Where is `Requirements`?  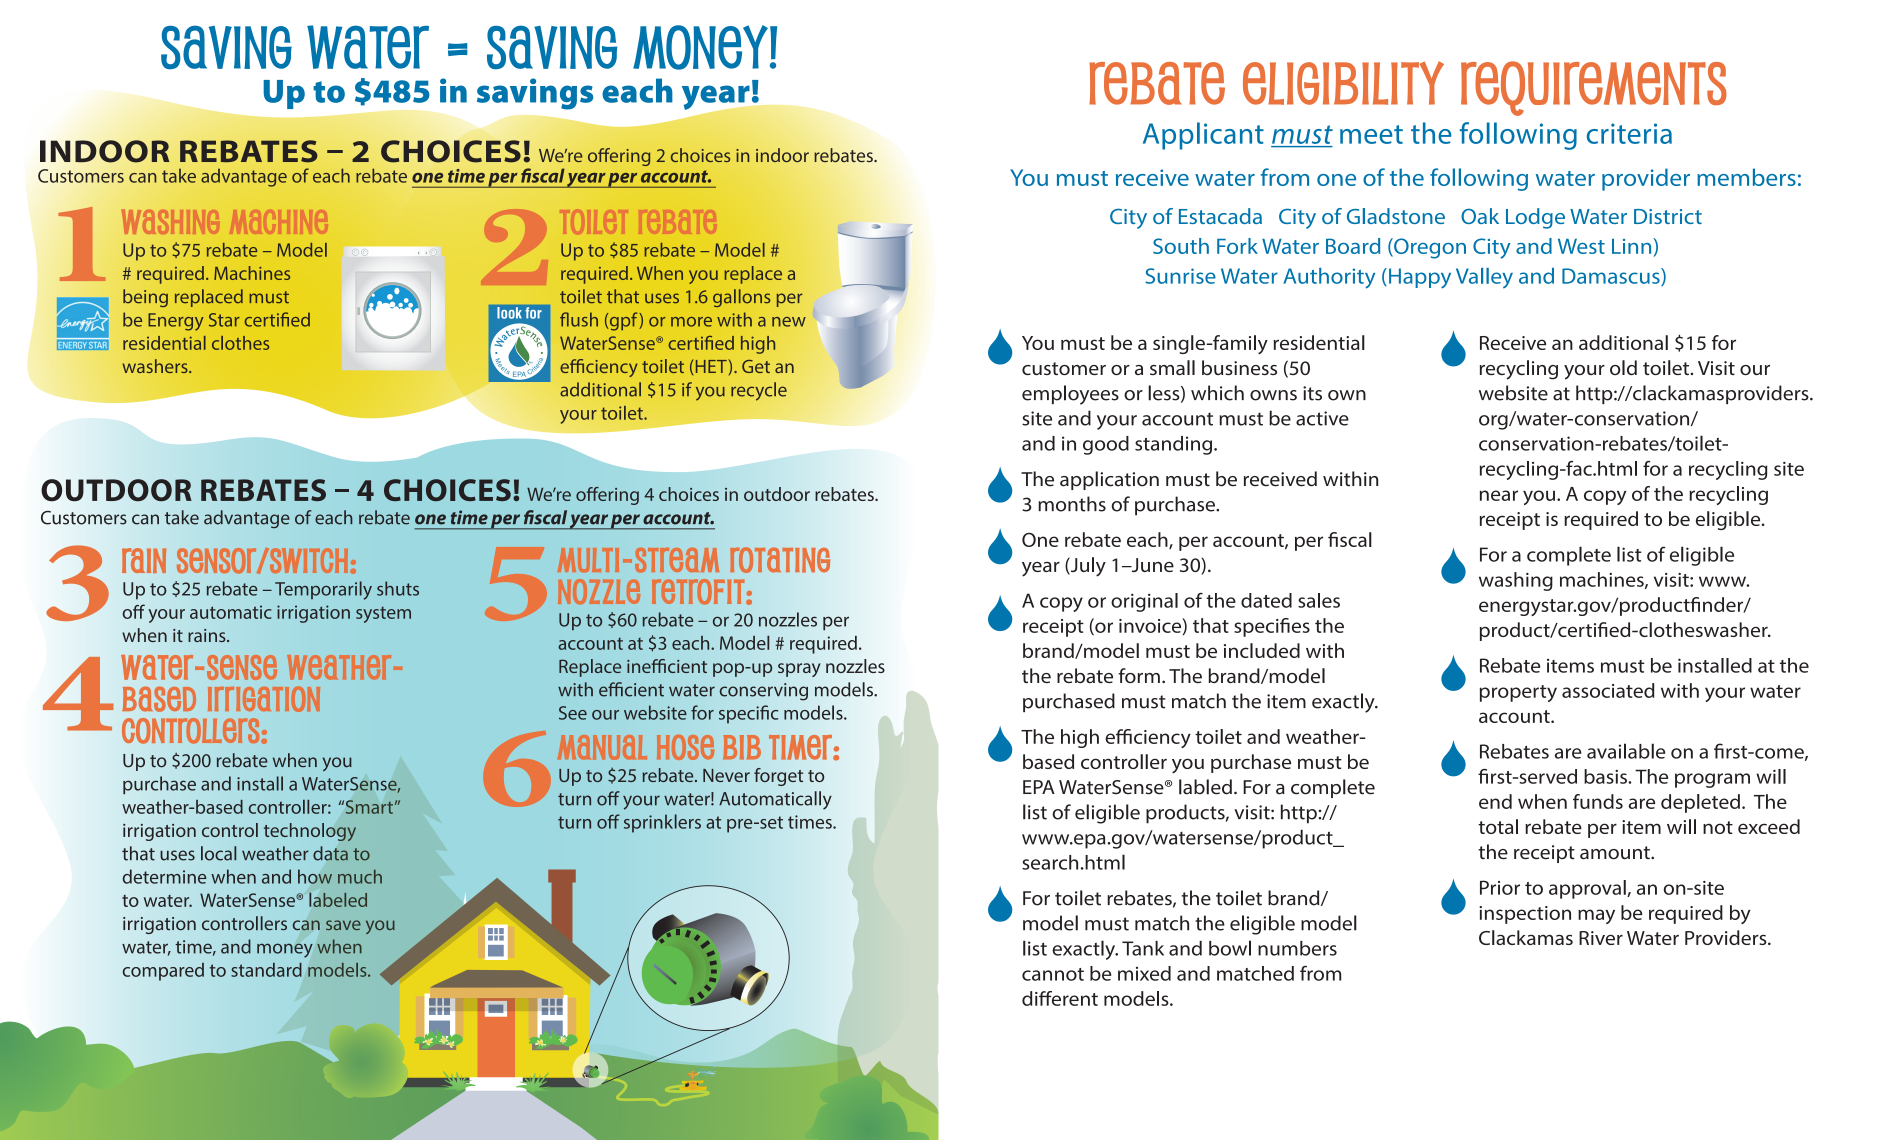 Requirements is located at coordinates (1594, 88).
